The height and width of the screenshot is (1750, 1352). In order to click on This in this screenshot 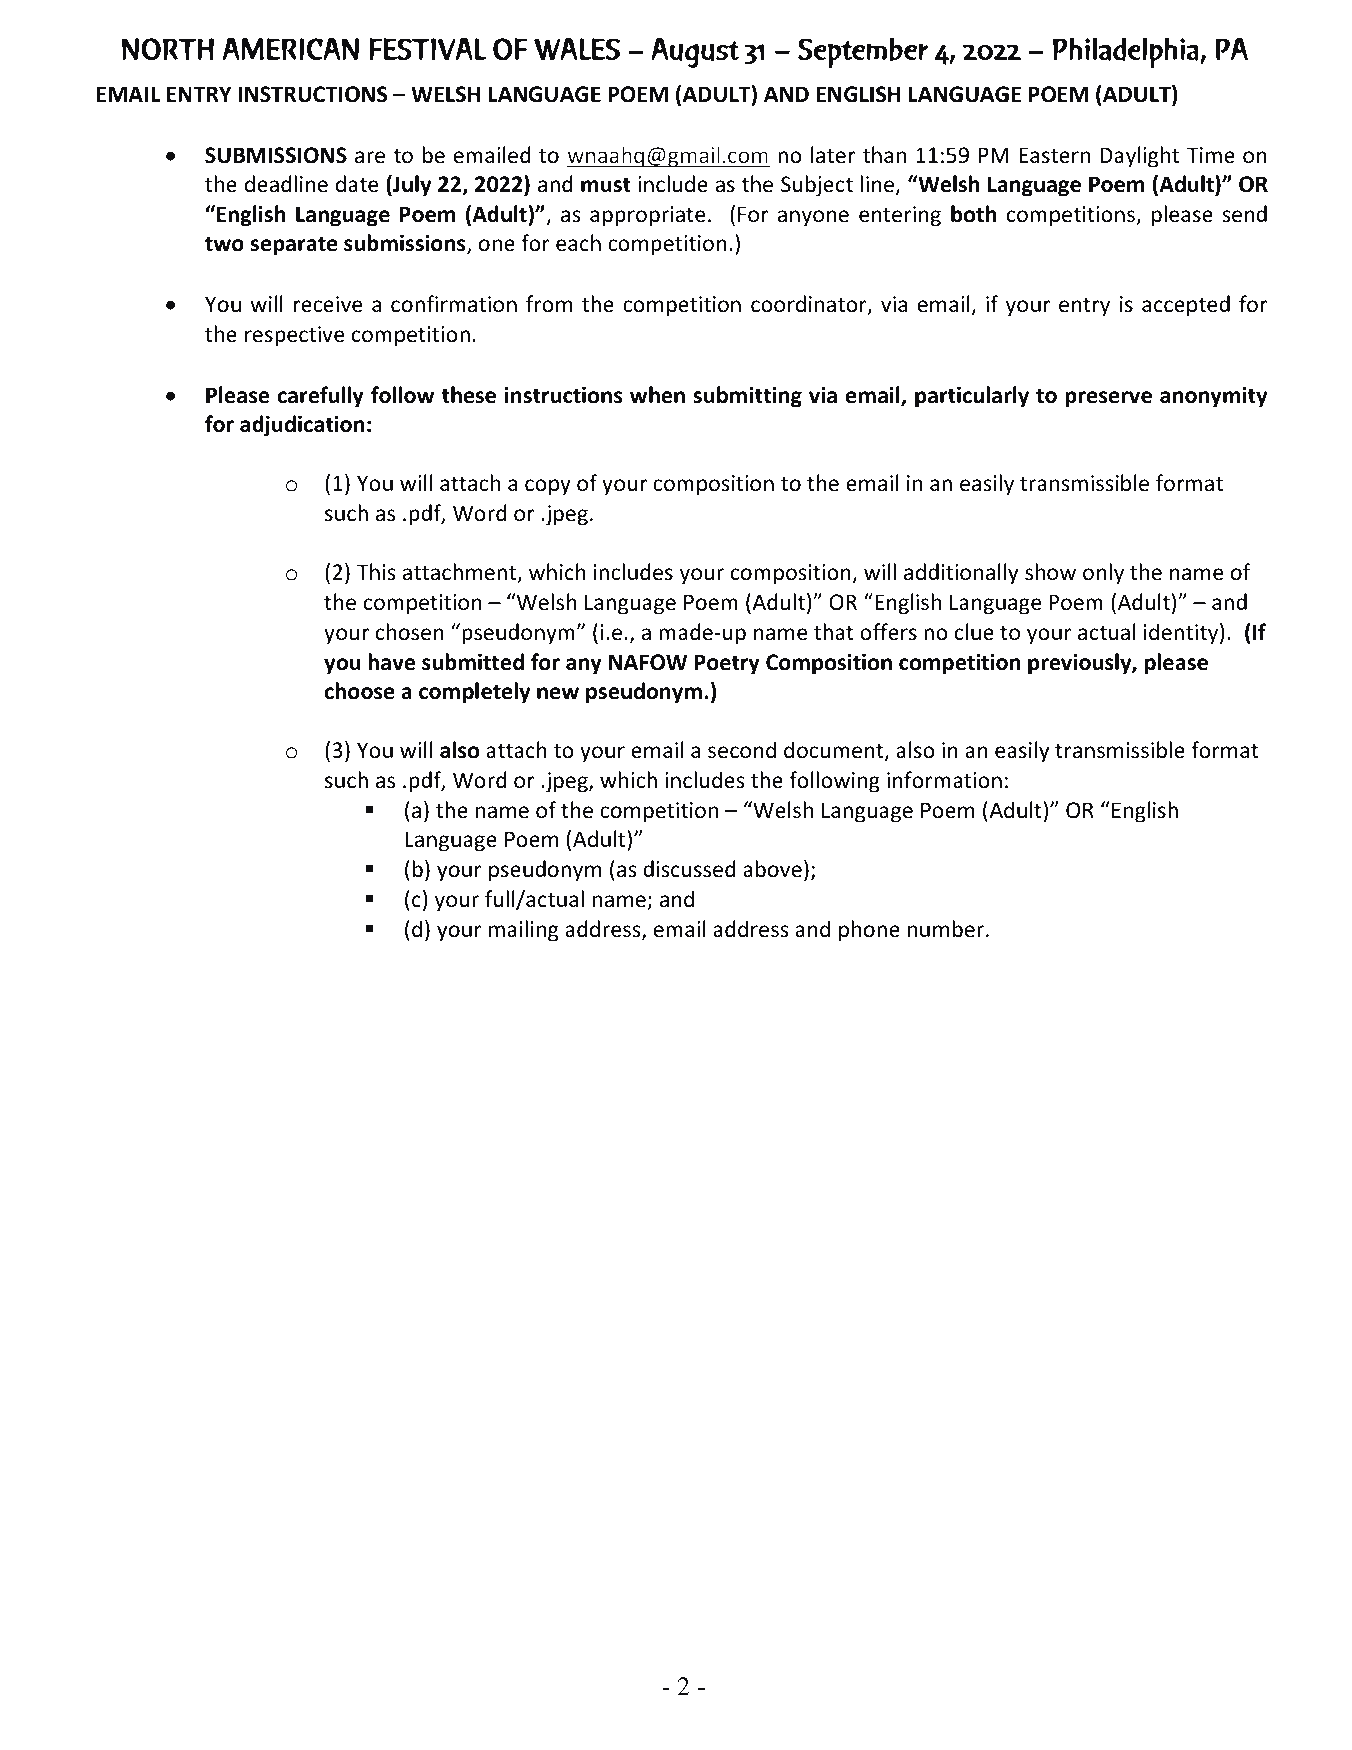, I will do `click(376, 571)`.
